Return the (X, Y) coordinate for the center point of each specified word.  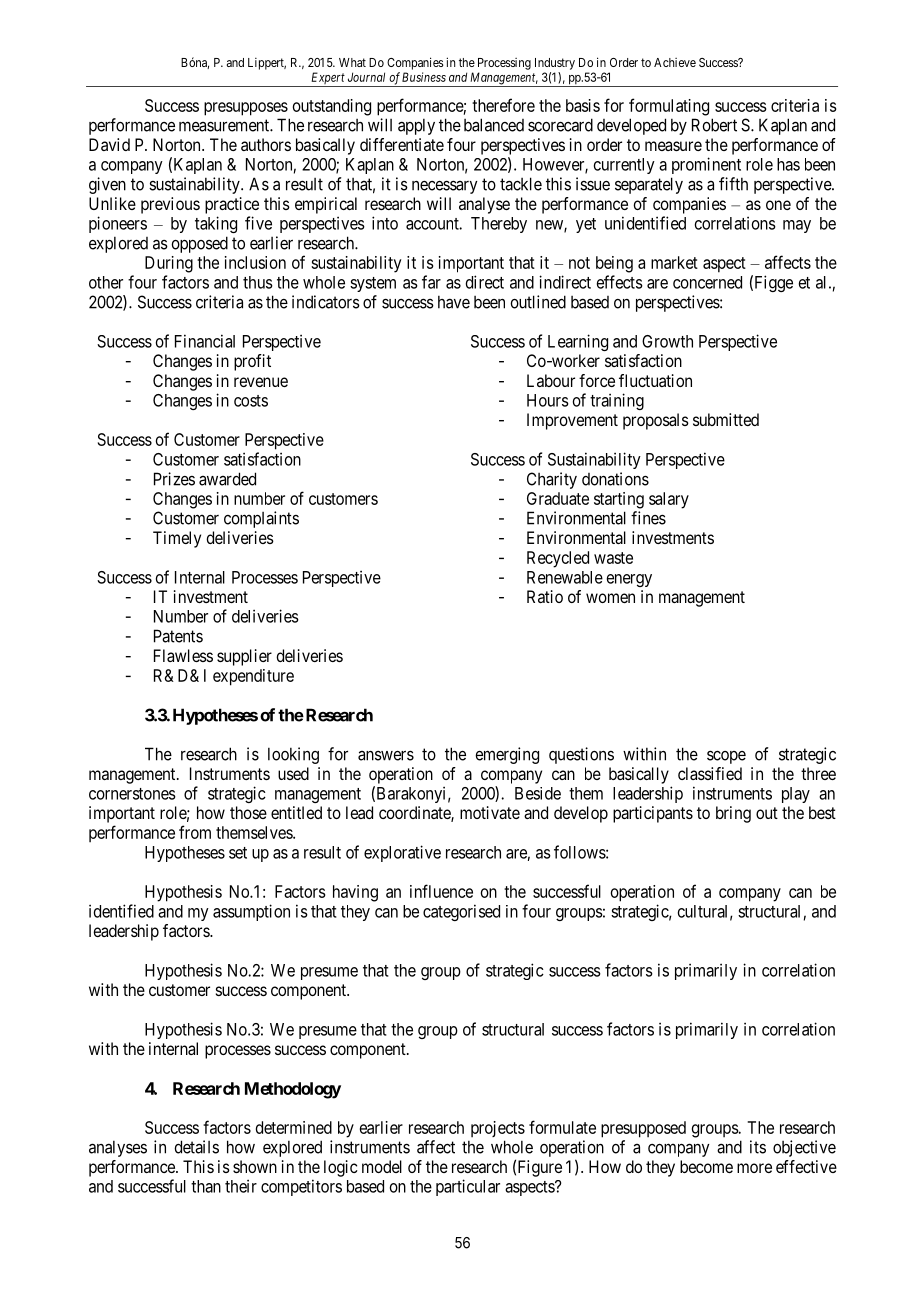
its (758, 1147)
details (196, 1147)
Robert (714, 125)
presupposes (246, 109)
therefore (503, 105)
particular (468, 1187)
